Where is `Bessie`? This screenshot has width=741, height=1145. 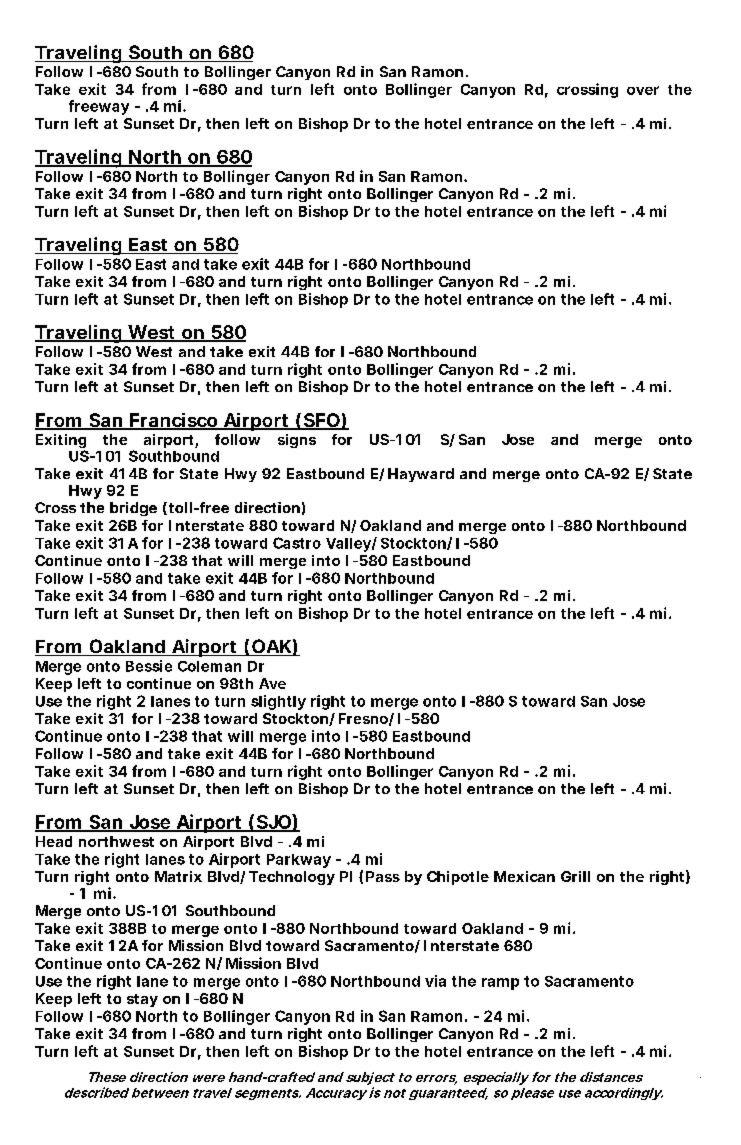 Bessie is located at coordinates (149, 666).
